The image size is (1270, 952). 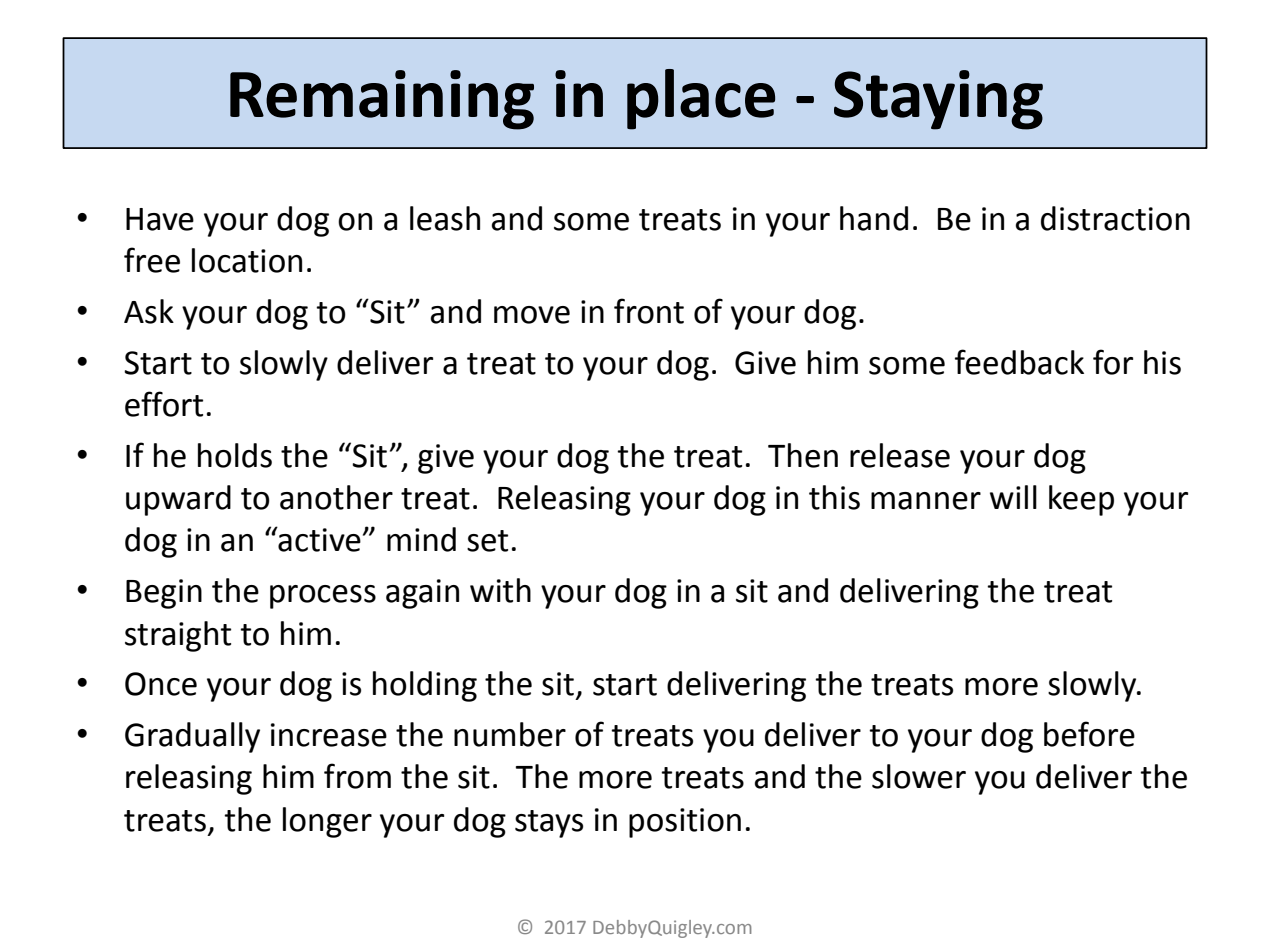 What do you see at coordinates (382, 100) in the screenshot?
I see `Remaining` at bounding box center [382, 100].
